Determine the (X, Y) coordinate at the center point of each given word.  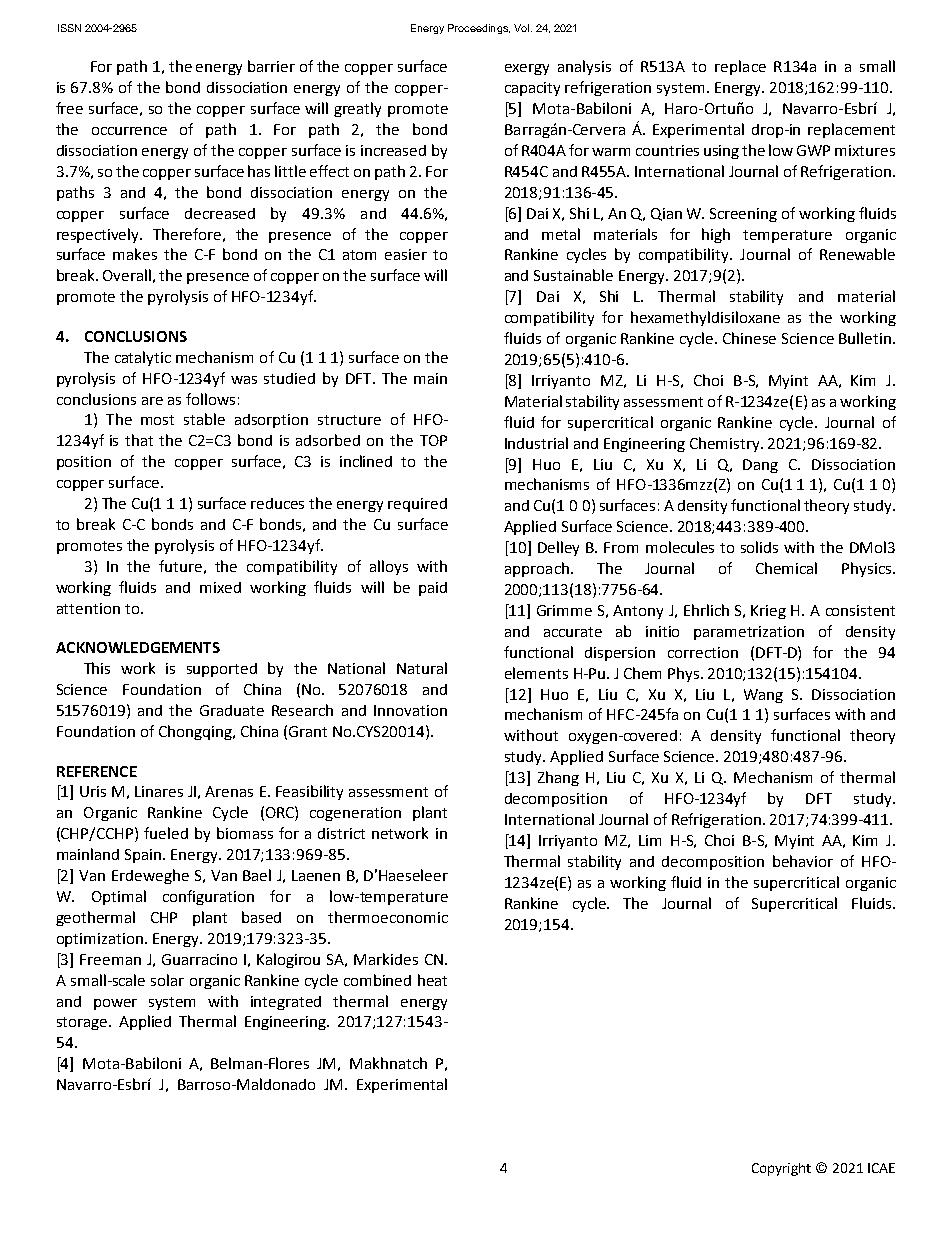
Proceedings (479, 29)
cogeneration (355, 814)
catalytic (143, 358)
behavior (803, 861)
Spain (144, 856)
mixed (220, 587)
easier (406, 254)
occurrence (129, 131)
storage (83, 1023)
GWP (813, 150)
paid (433, 589)
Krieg (768, 612)
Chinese (749, 338)
